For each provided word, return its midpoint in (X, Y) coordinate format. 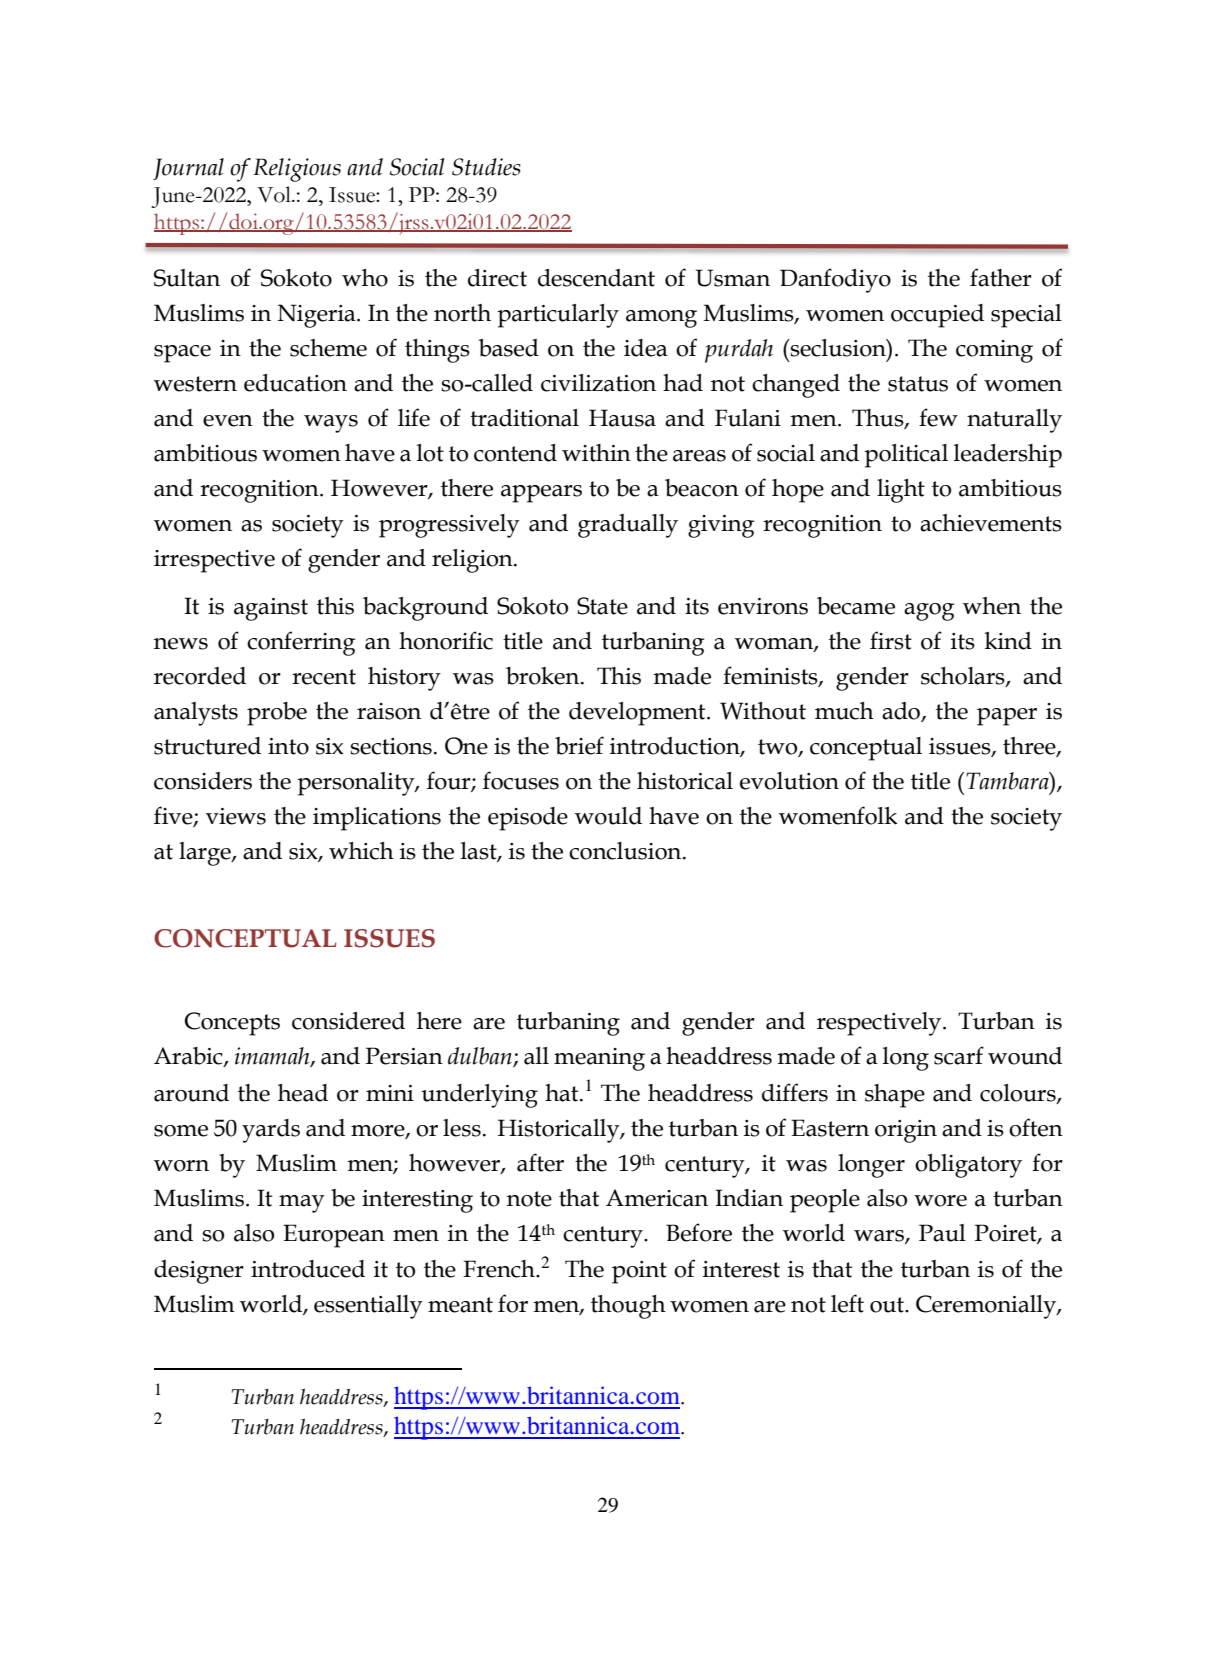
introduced (308, 1269)
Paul (942, 1233)
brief (579, 745)
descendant (596, 278)
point (639, 1272)
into (288, 746)
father (1001, 277)
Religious (297, 170)
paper (1007, 717)
